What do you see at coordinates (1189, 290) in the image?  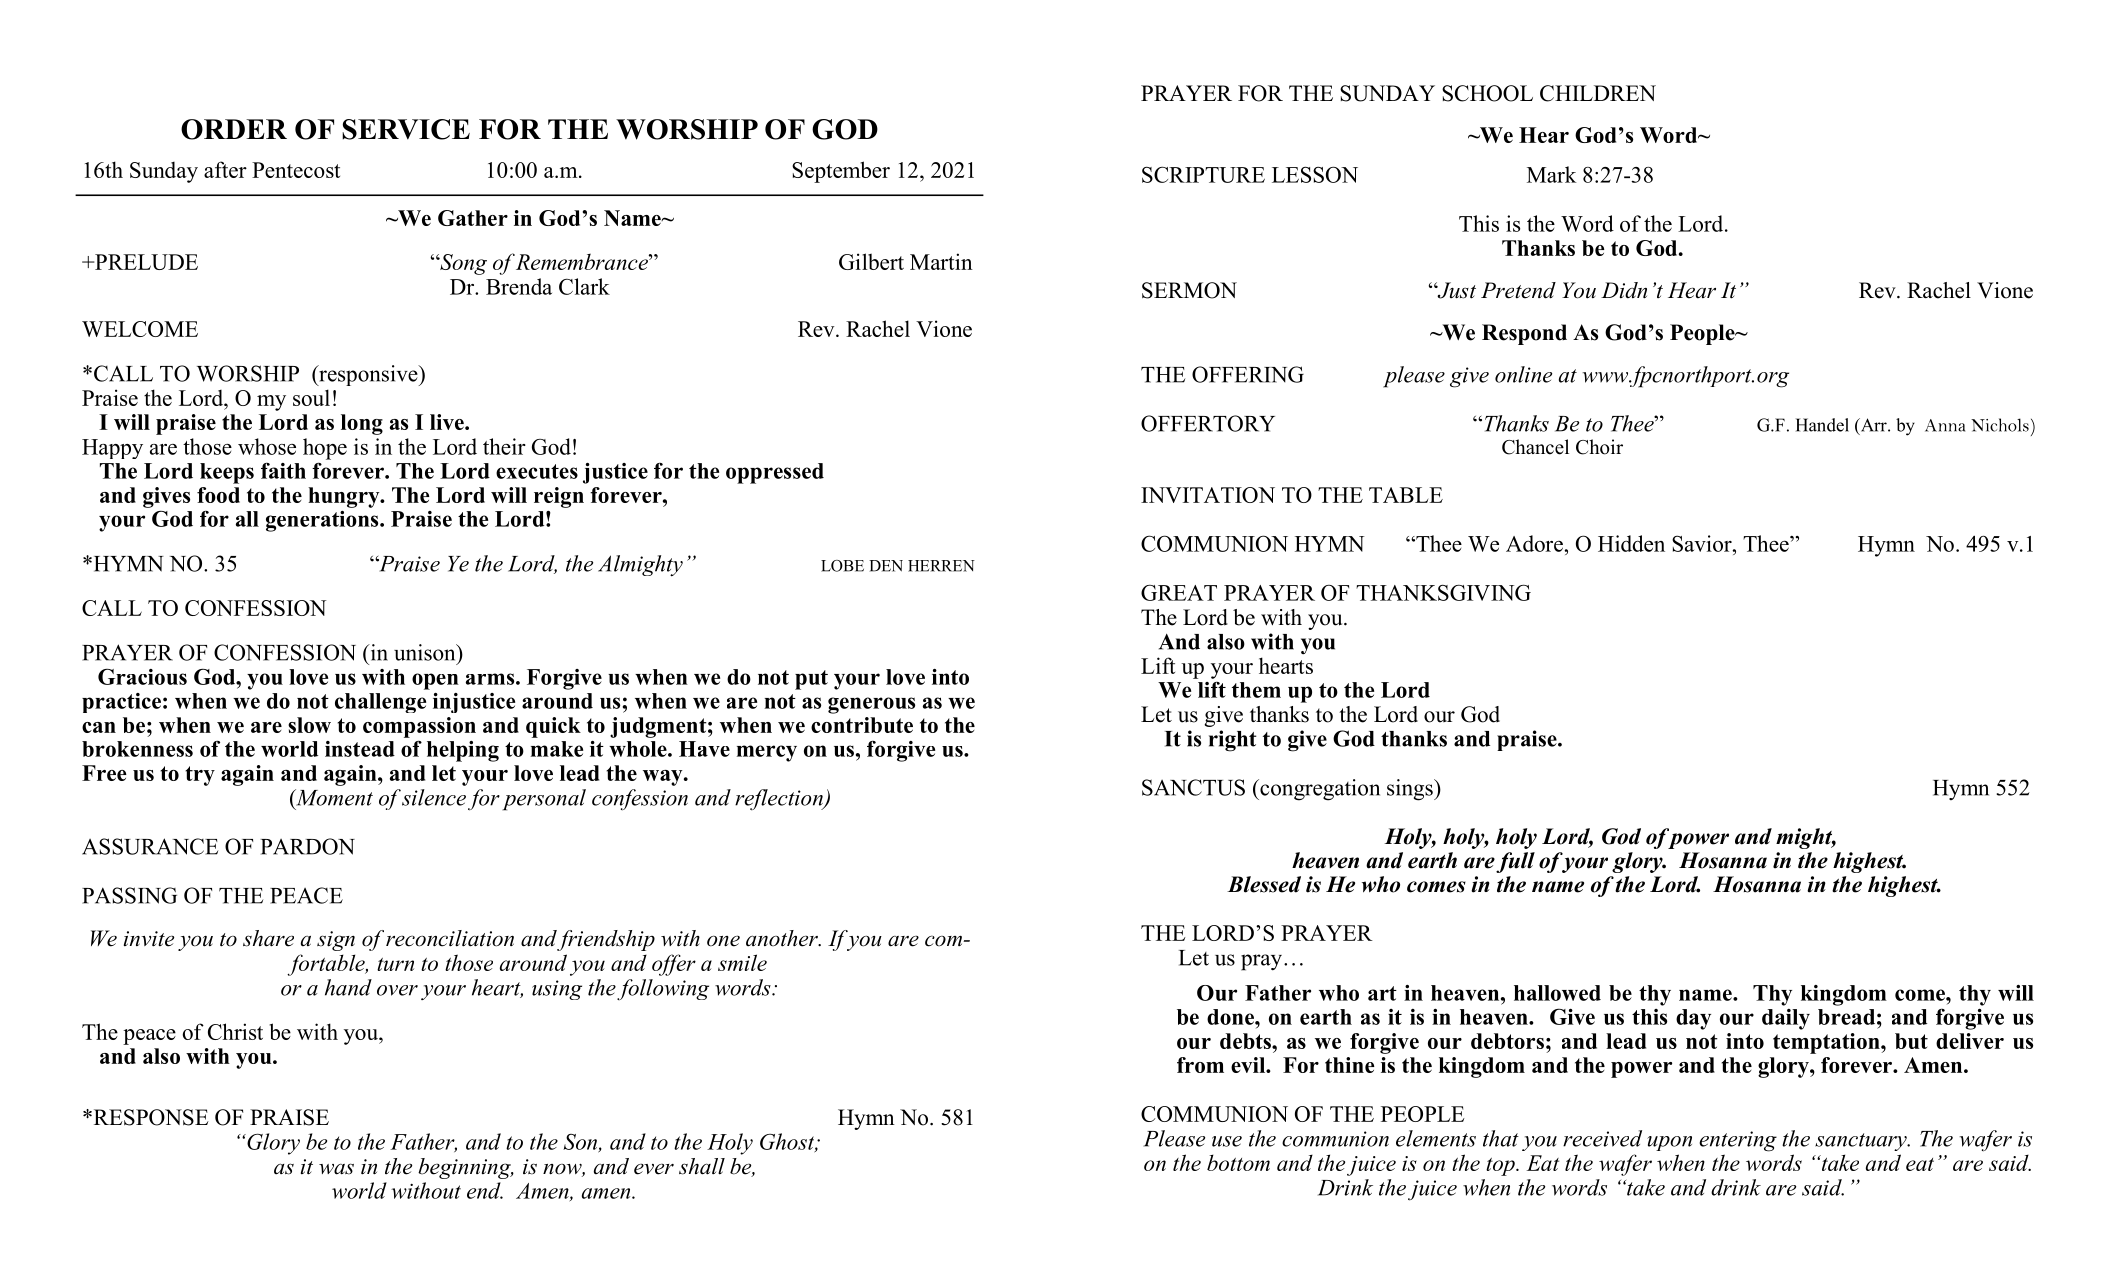 I see `SERMON` at bounding box center [1189, 290].
